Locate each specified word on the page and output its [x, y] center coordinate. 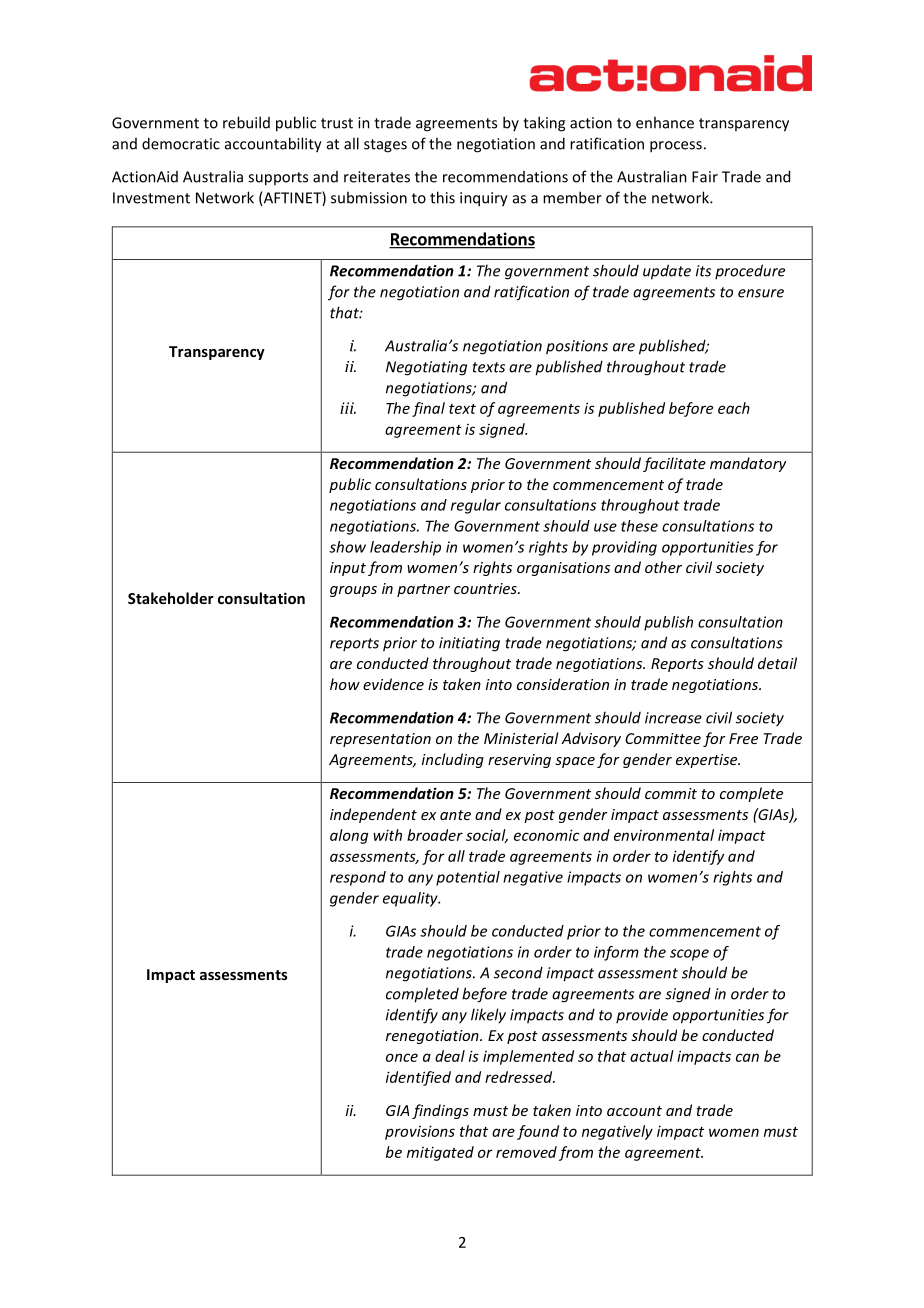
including [453, 760]
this [442, 197]
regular [476, 506]
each [734, 408]
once [402, 1057]
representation [380, 740]
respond [358, 878]
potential [468, 878]
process [676, 147]
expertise [708, 761]
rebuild [246, 122]
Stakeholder [171, 598]
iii [348, 408]
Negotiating [426, 368]
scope [689, 955]
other [663, 567]
